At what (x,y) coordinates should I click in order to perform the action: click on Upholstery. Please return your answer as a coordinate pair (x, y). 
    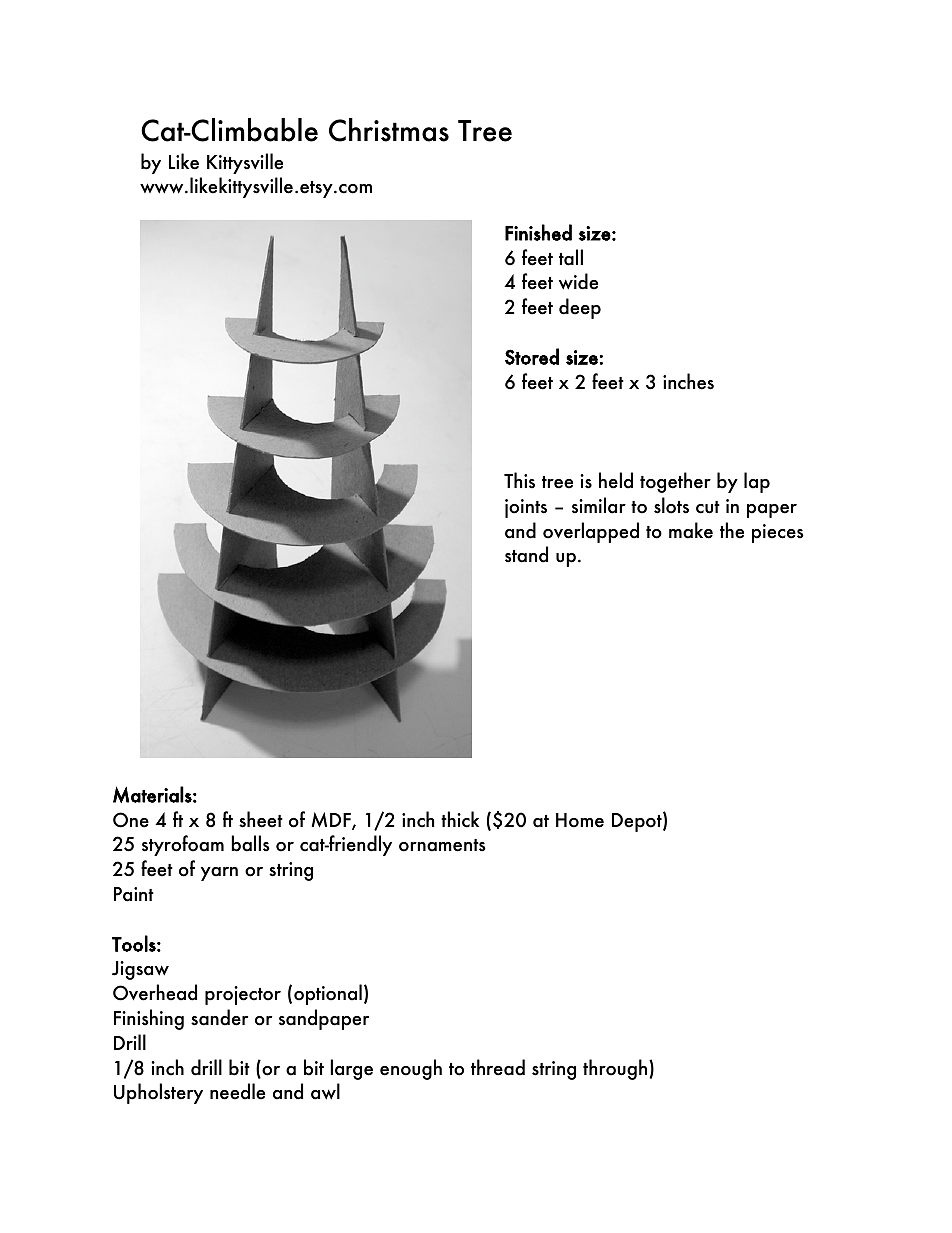
    Looking at the image, I should click on (158, 1093).
